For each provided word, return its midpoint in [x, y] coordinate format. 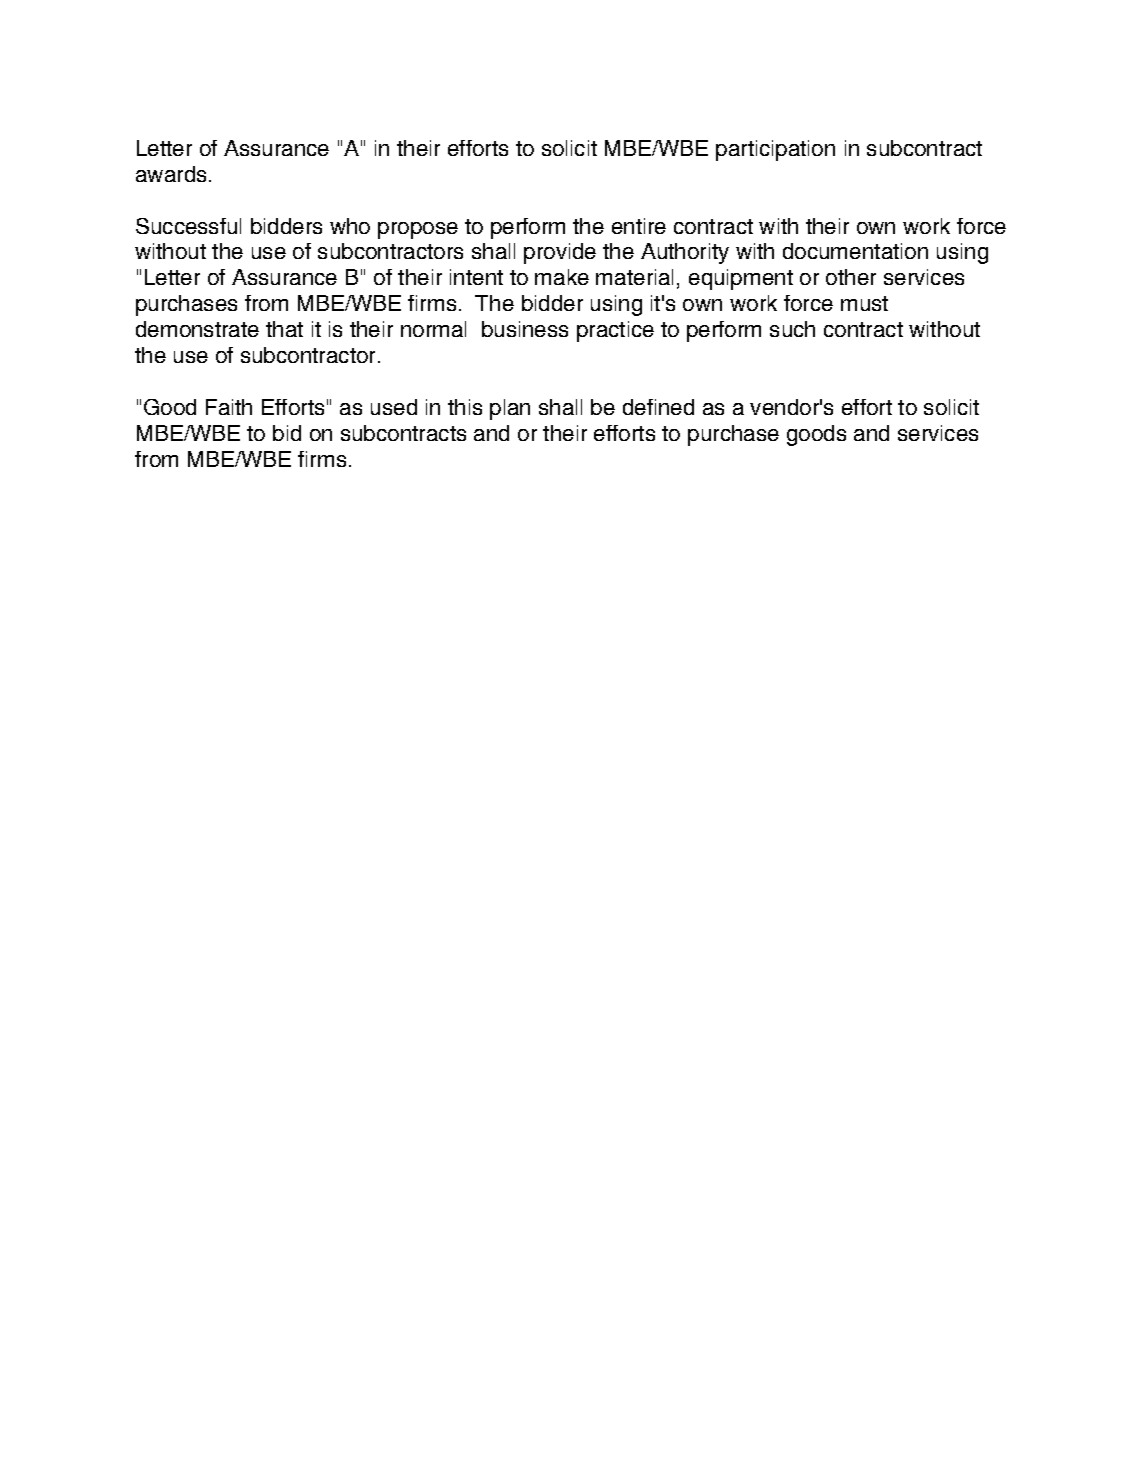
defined [658, 407]
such [792, 329]
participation [775, 150]
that [284, 329]
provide [560, 253]
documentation [855, 251]
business [525, 329]
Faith [229, 407]
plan [510, 409]
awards [171, 174]
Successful [188, 226]
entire [639, 226]
